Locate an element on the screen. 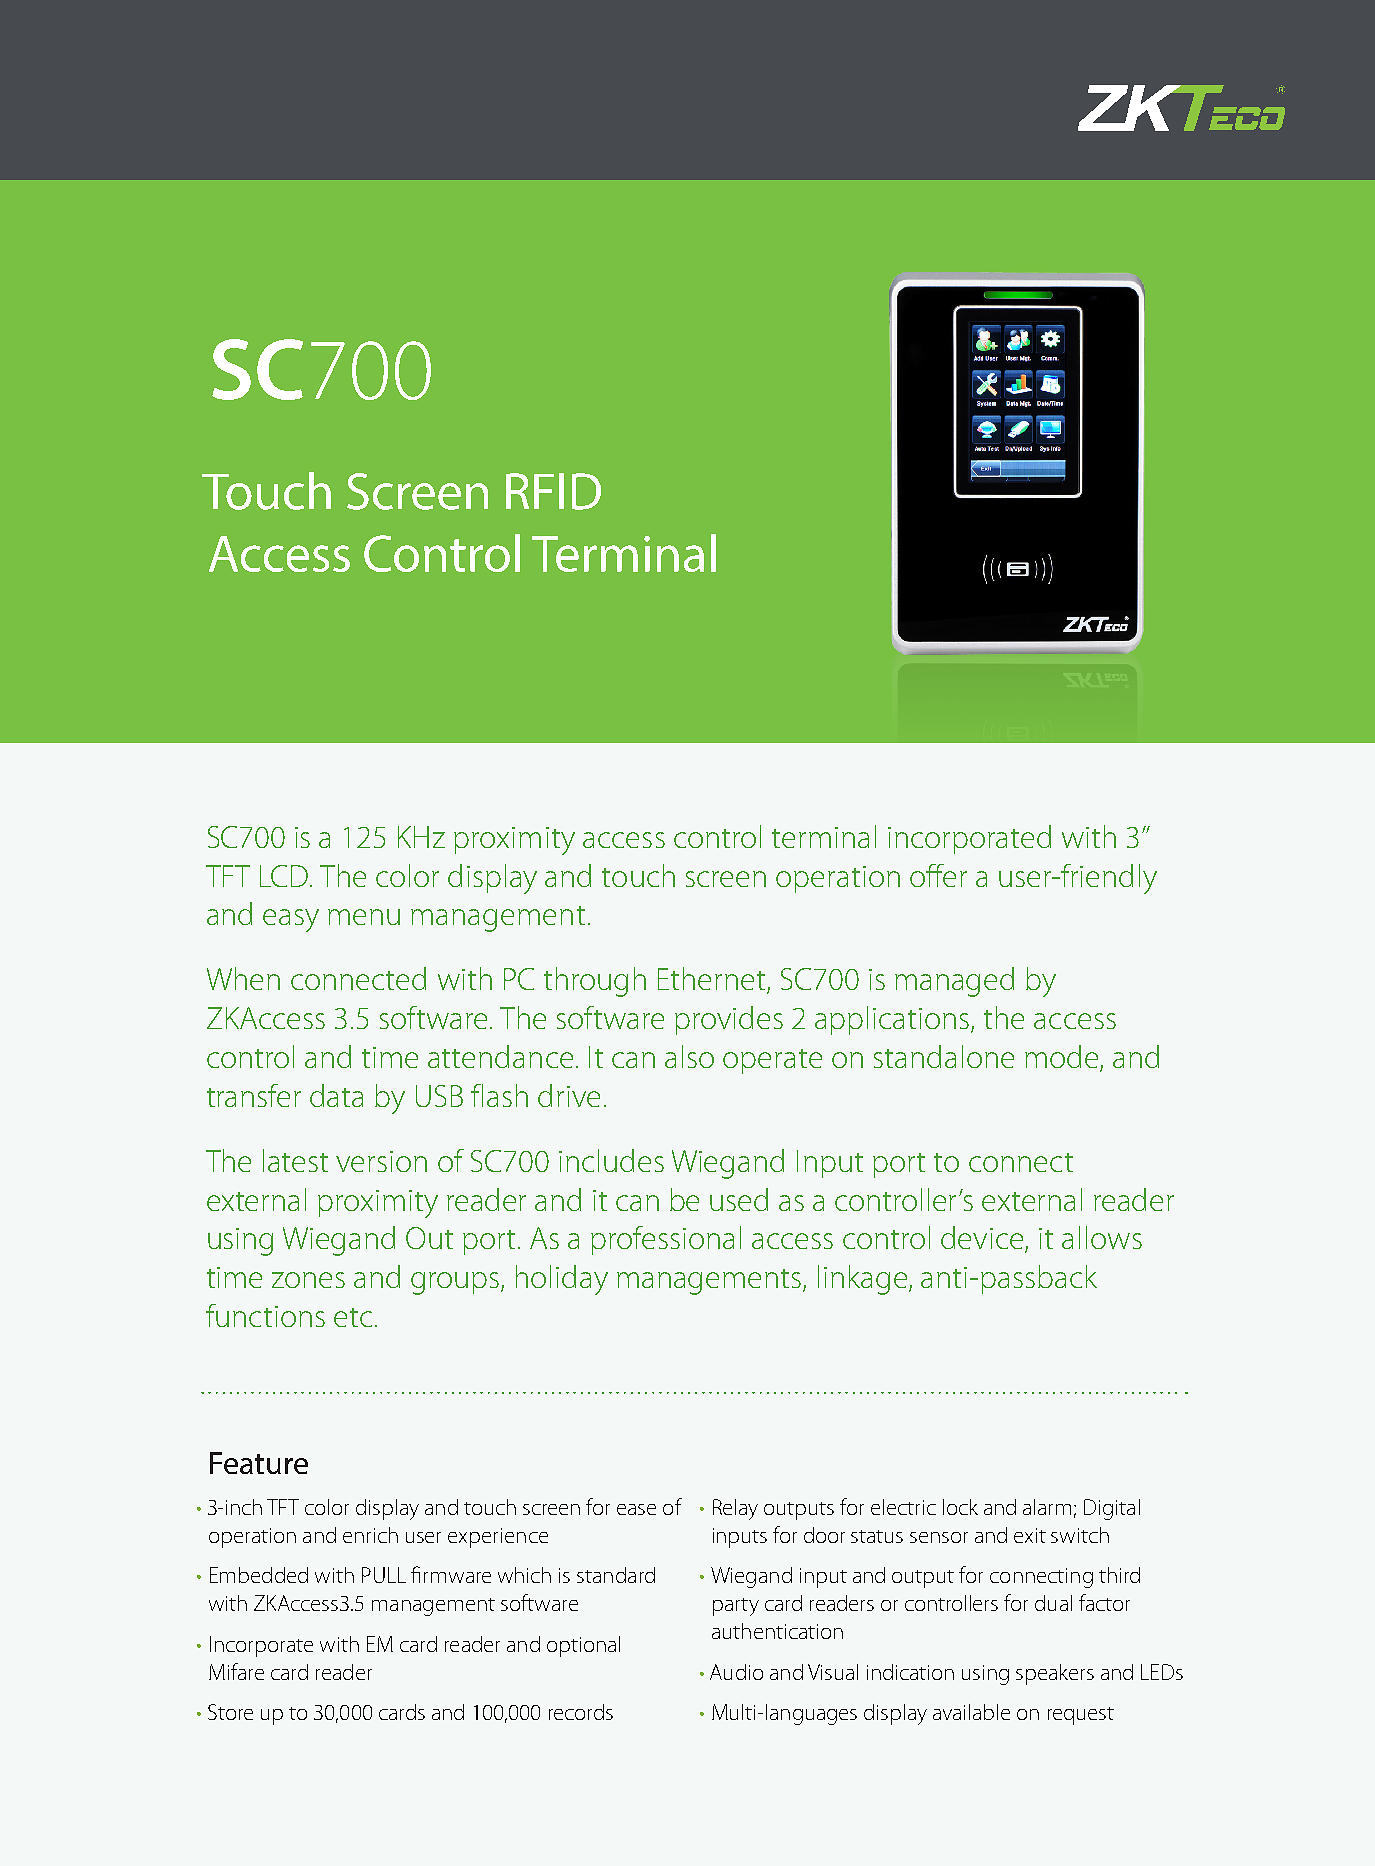 Image resolution: width=1375 pixels, height=1866 pixels. applications is located at coordinates (893, 1020).
